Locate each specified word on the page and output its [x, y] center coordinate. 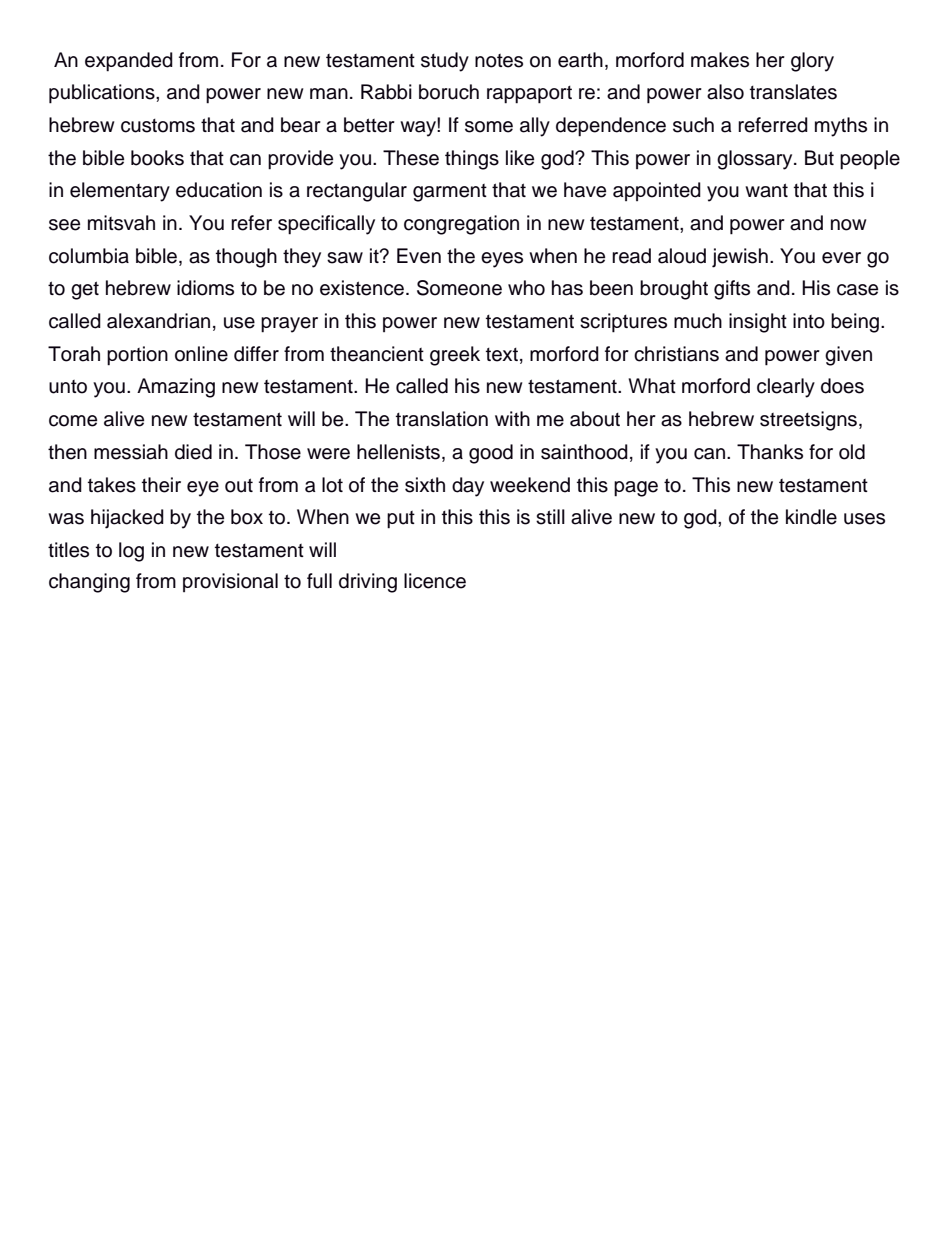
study [445, 62]
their [161, 485]
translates [793, 92]
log [131, 552]
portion [137, 356]
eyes [502, 260]
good [491, 454]
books [157, 158]
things [472, 160]
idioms [205, 288]
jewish [740, 258]
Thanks [770, 452]
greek [455, 356]
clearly [786, 388]
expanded [129, 62]
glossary [756, 160]
